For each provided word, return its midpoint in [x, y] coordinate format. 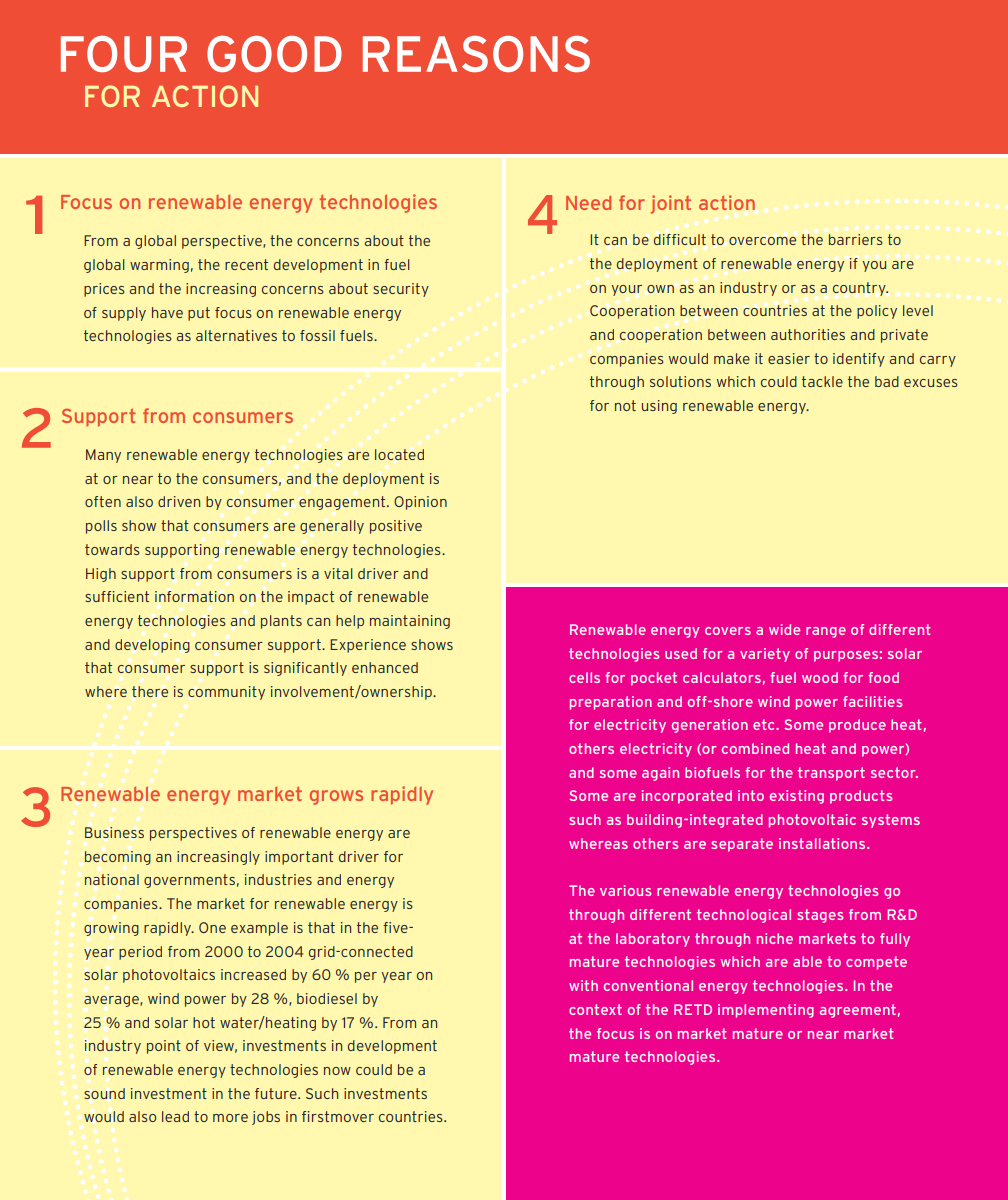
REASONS [476, 54]
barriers [856, 239]
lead [175, 1116]
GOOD [274, 54]
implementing [766, 1011]
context [595, 1009]
